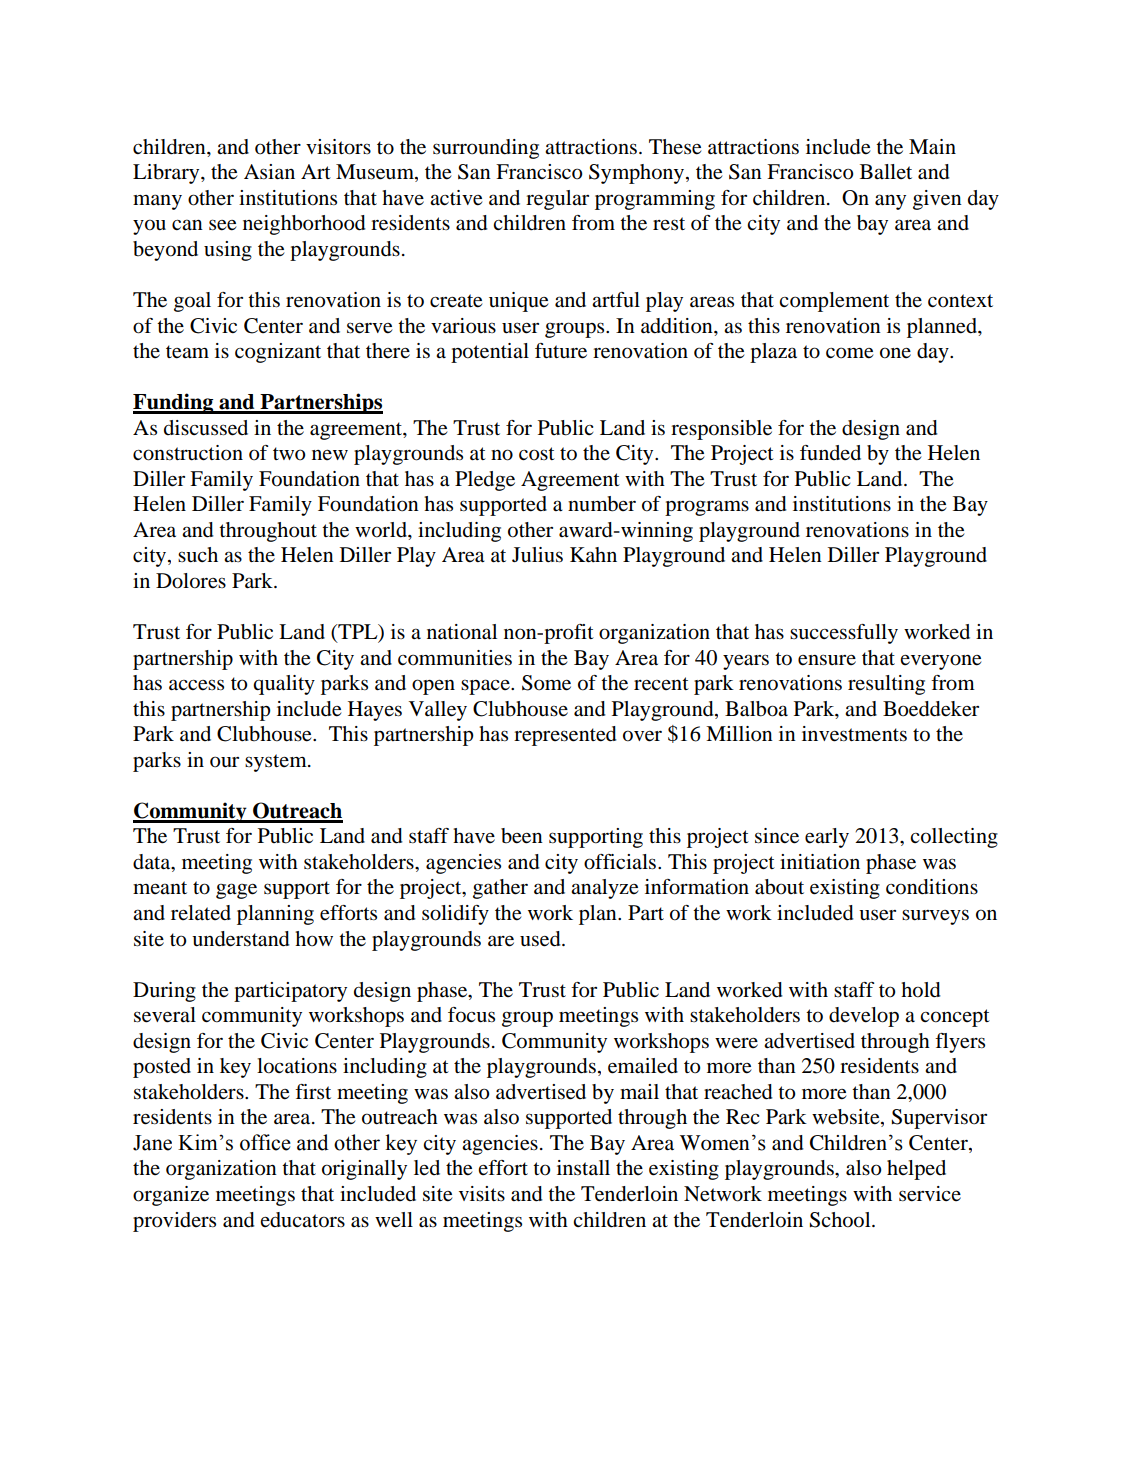  Describe the element at coordinates (583, 1167) in the image. I see `install` at that location.
